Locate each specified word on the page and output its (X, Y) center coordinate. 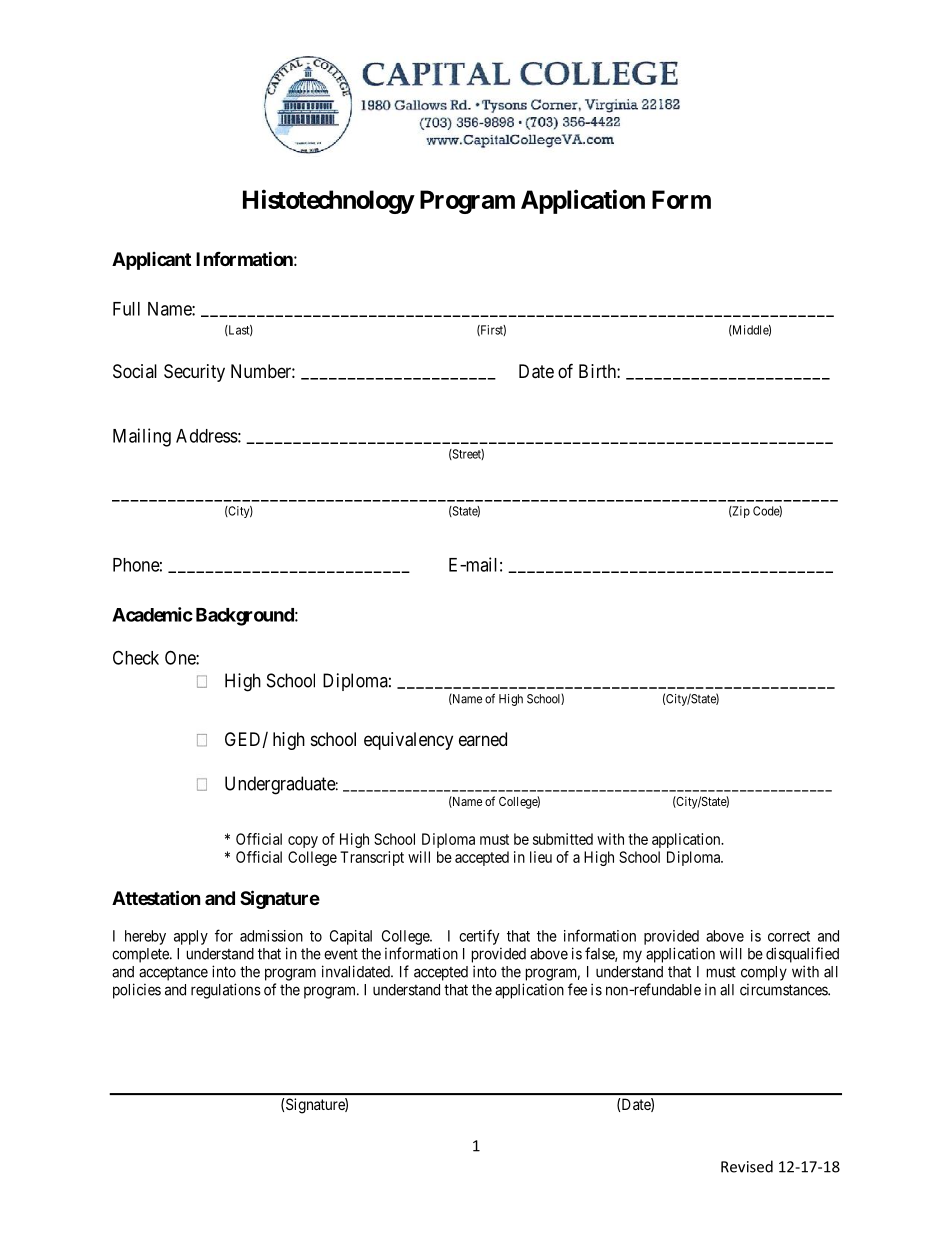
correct (789, 936)
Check (136, 657)
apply (191, 937)
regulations (226, 991)
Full (126, 309)
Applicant (151, 261)
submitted (563, 839)
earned (483, 739)
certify (479, 937)
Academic (152, 614)
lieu (541, 857)
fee (577, 989)
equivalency (408, 741)
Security (194, 373)
